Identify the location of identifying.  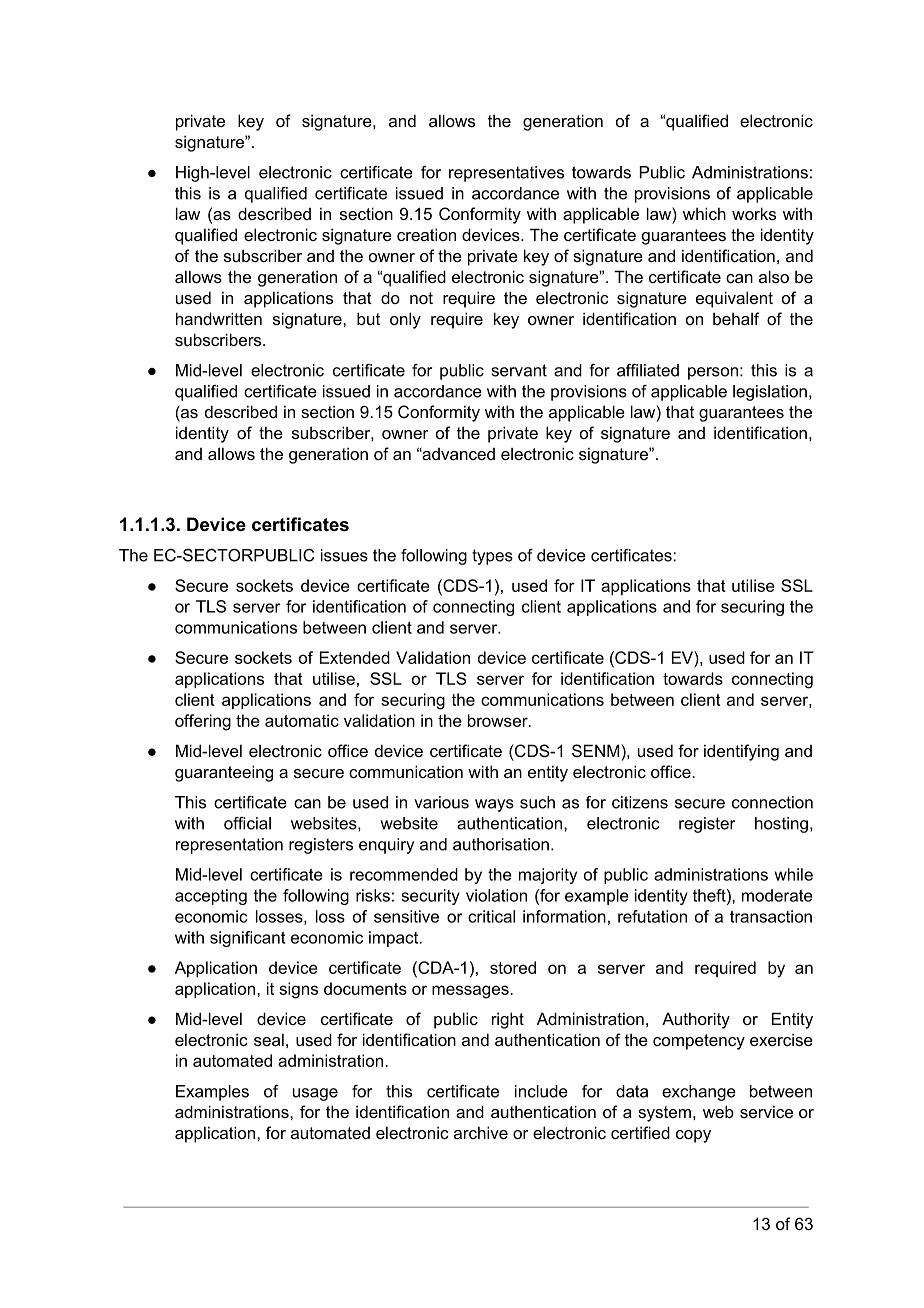
(741, 752).
